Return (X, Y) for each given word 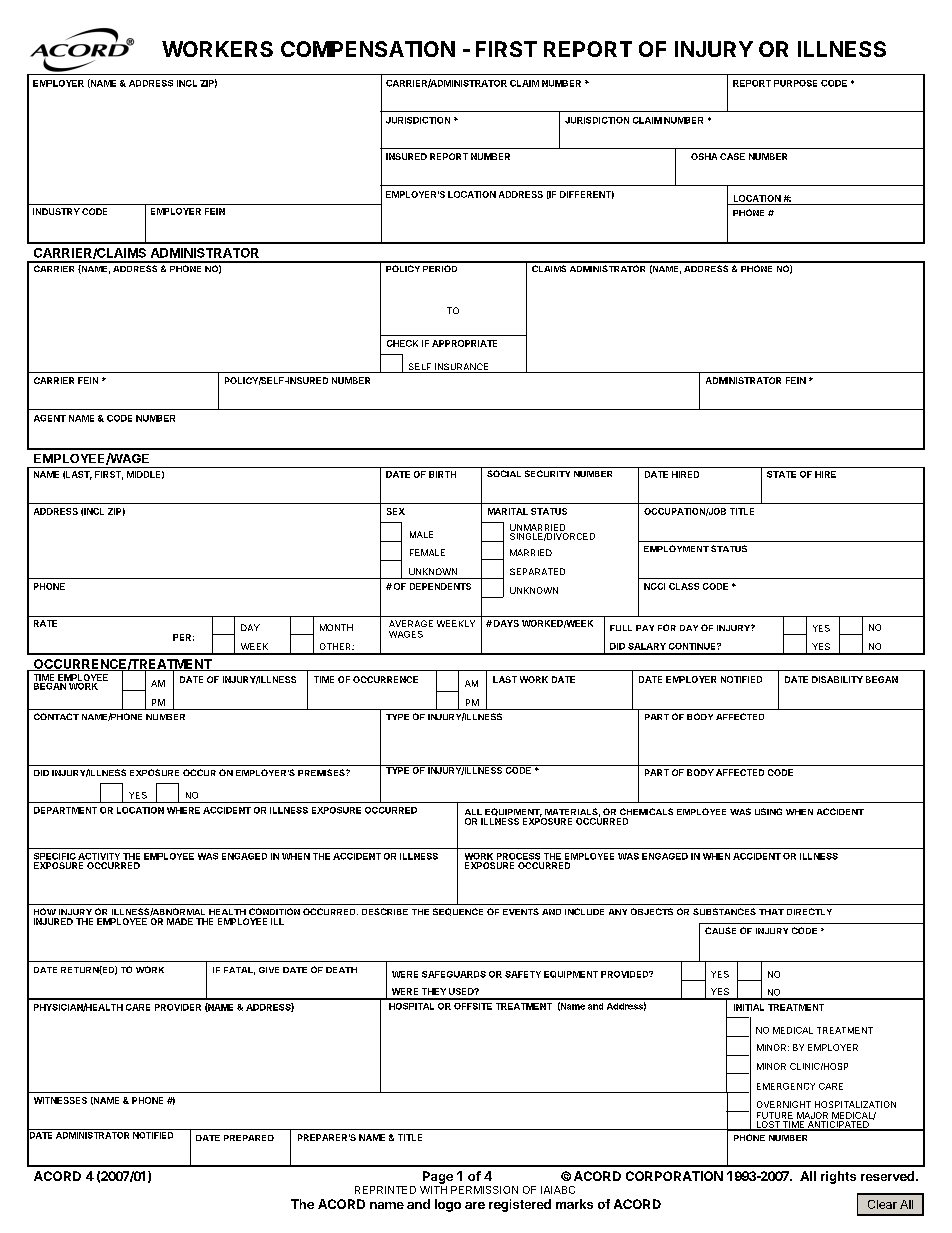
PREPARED (249, 1138)
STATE (781, 474)
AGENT (50, 418)
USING (768, 811)
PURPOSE (795, 83)
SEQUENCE (458, 912)
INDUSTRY (56, 211)
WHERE (183, 810)
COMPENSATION (368, 49)
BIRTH (442, 474)
